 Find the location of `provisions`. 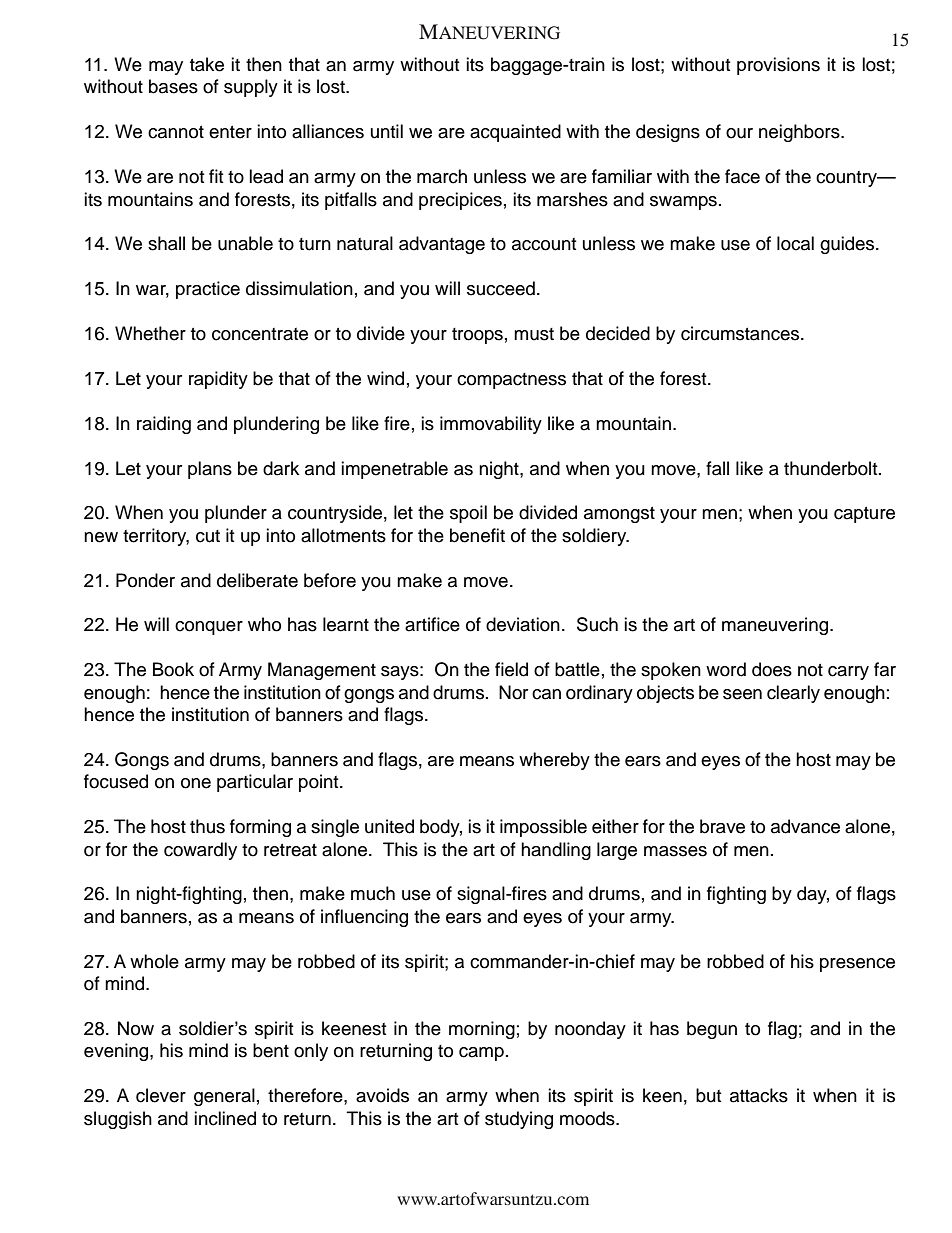

provisions is located at coordinates (778, 66).
